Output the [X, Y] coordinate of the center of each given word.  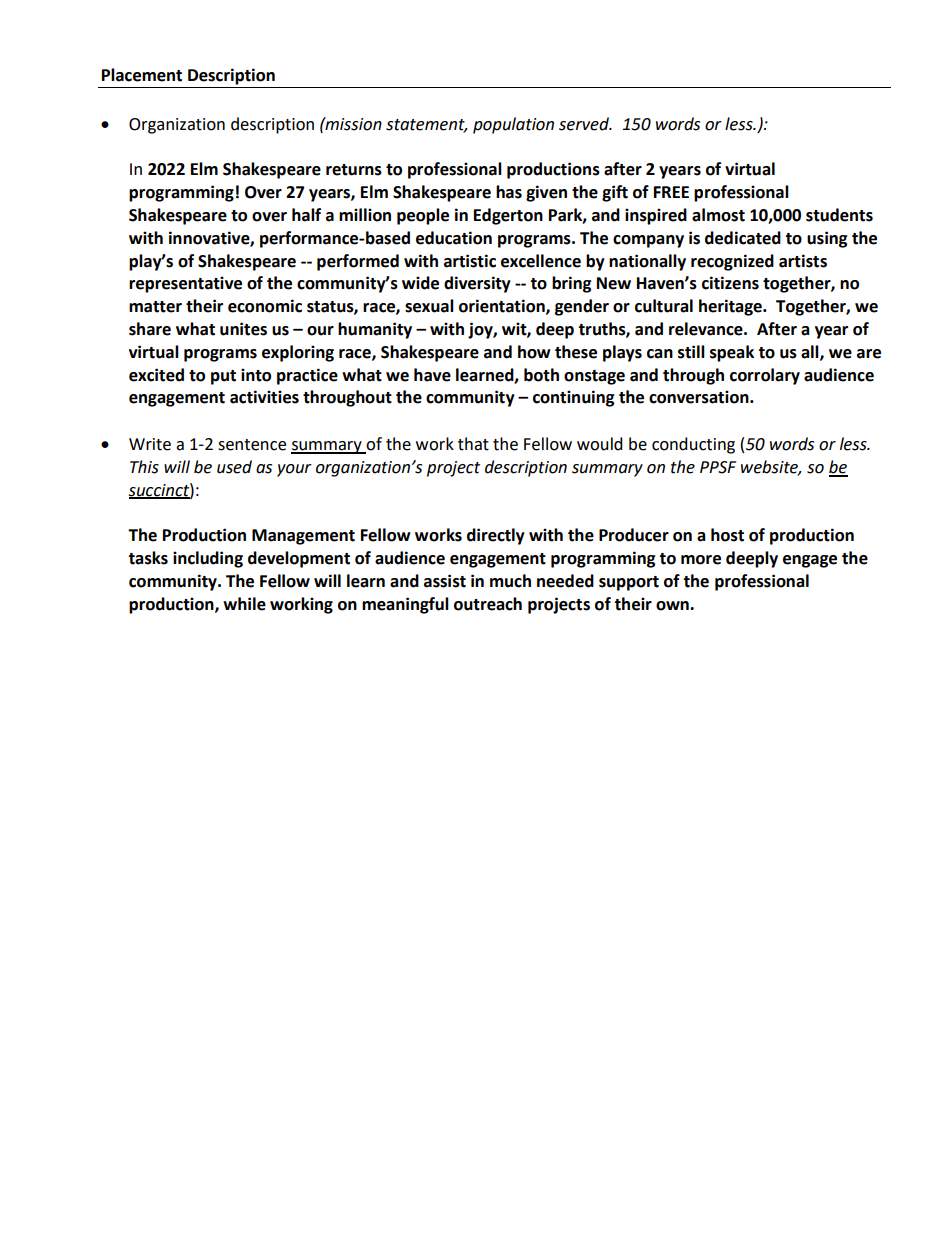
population [513, 125]
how [534, 352]
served [585, 124]
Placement [142, 75]
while [244, 604]
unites [243, 329]
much [510, 581]
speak [732, 353]
